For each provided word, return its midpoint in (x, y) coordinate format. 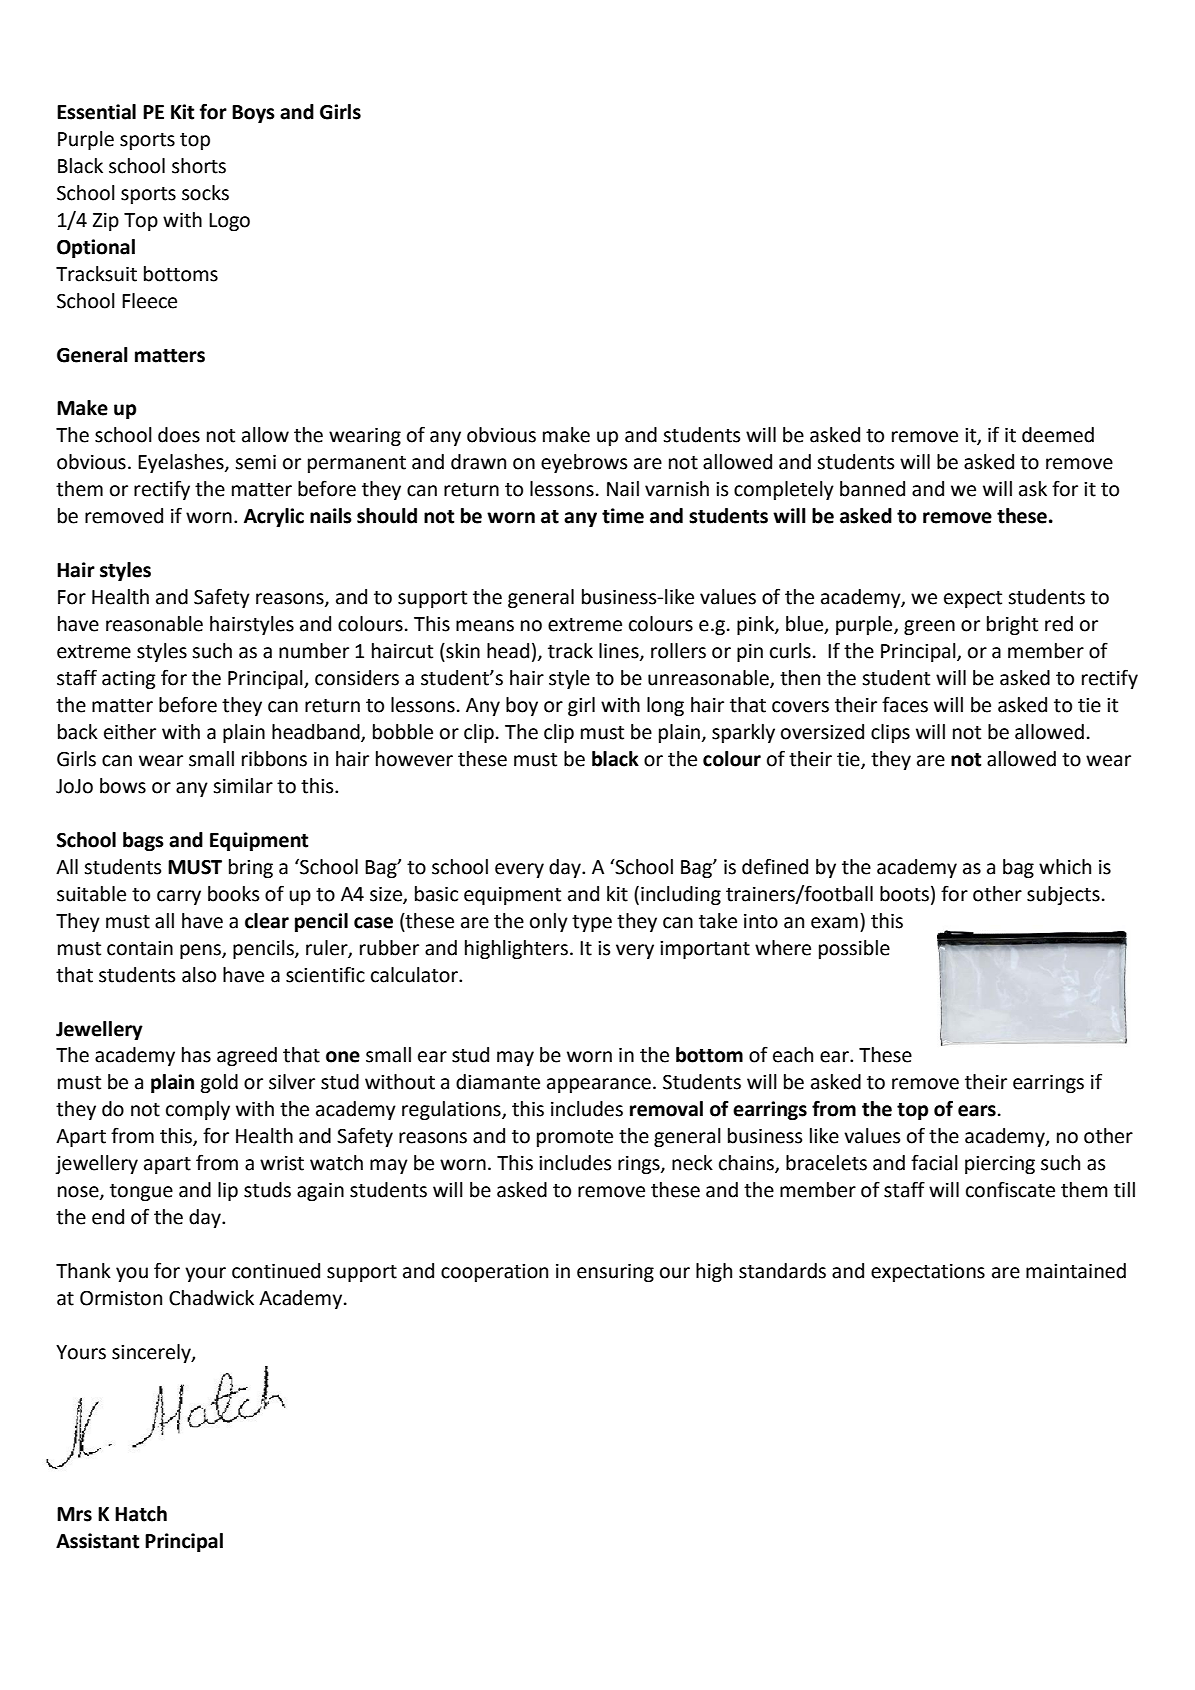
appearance (599, 1085)
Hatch (141, 1514)
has (196, 1055)
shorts (199, 166)
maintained (1076, 1271)
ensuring (615, 1273)
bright (1012, 625)
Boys (253, 114)
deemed (1058, 435)
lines (620, 652)
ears (977, 1111)
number (314, 651)
